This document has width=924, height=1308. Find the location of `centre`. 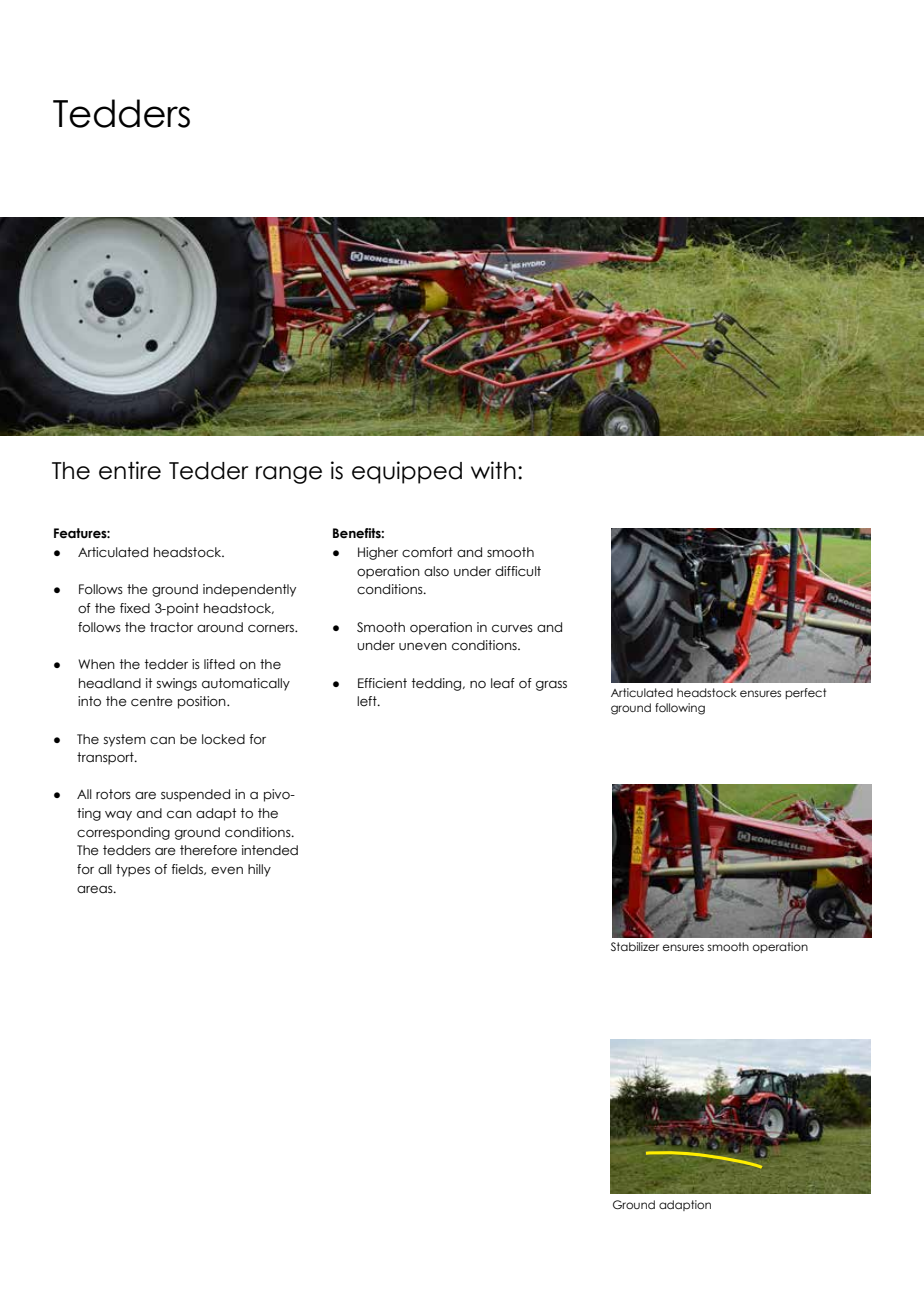

centre is located at coordinates (152, 701).
